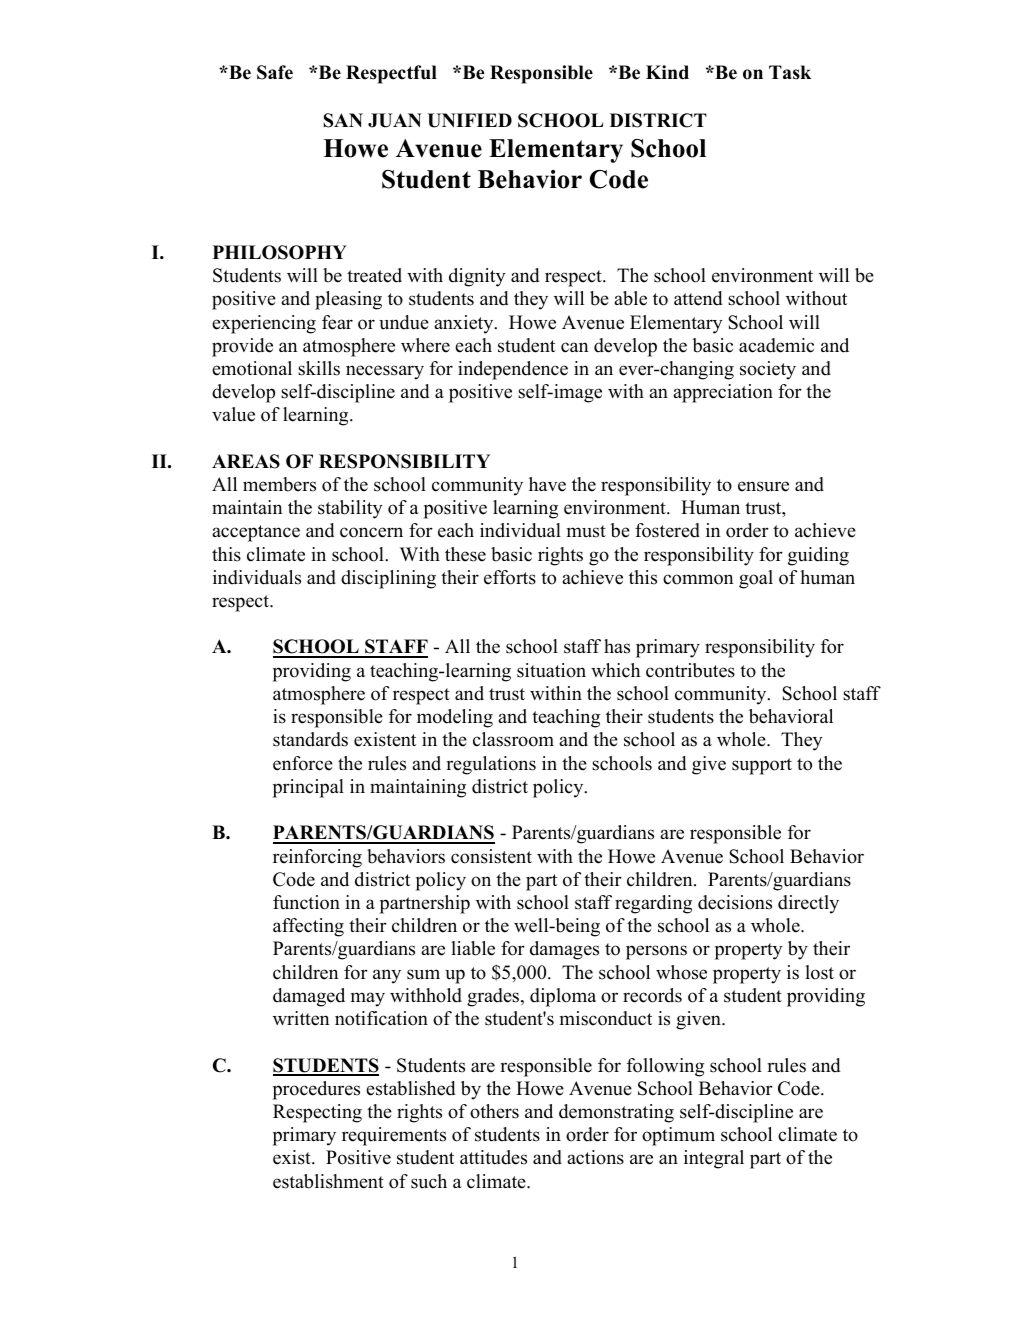 The width and height of the screenshot is (1030, 1333). What do you see at coordinates (343, 120) in the screenshot?
I see `SAN` at bounding box center [343, 120].
